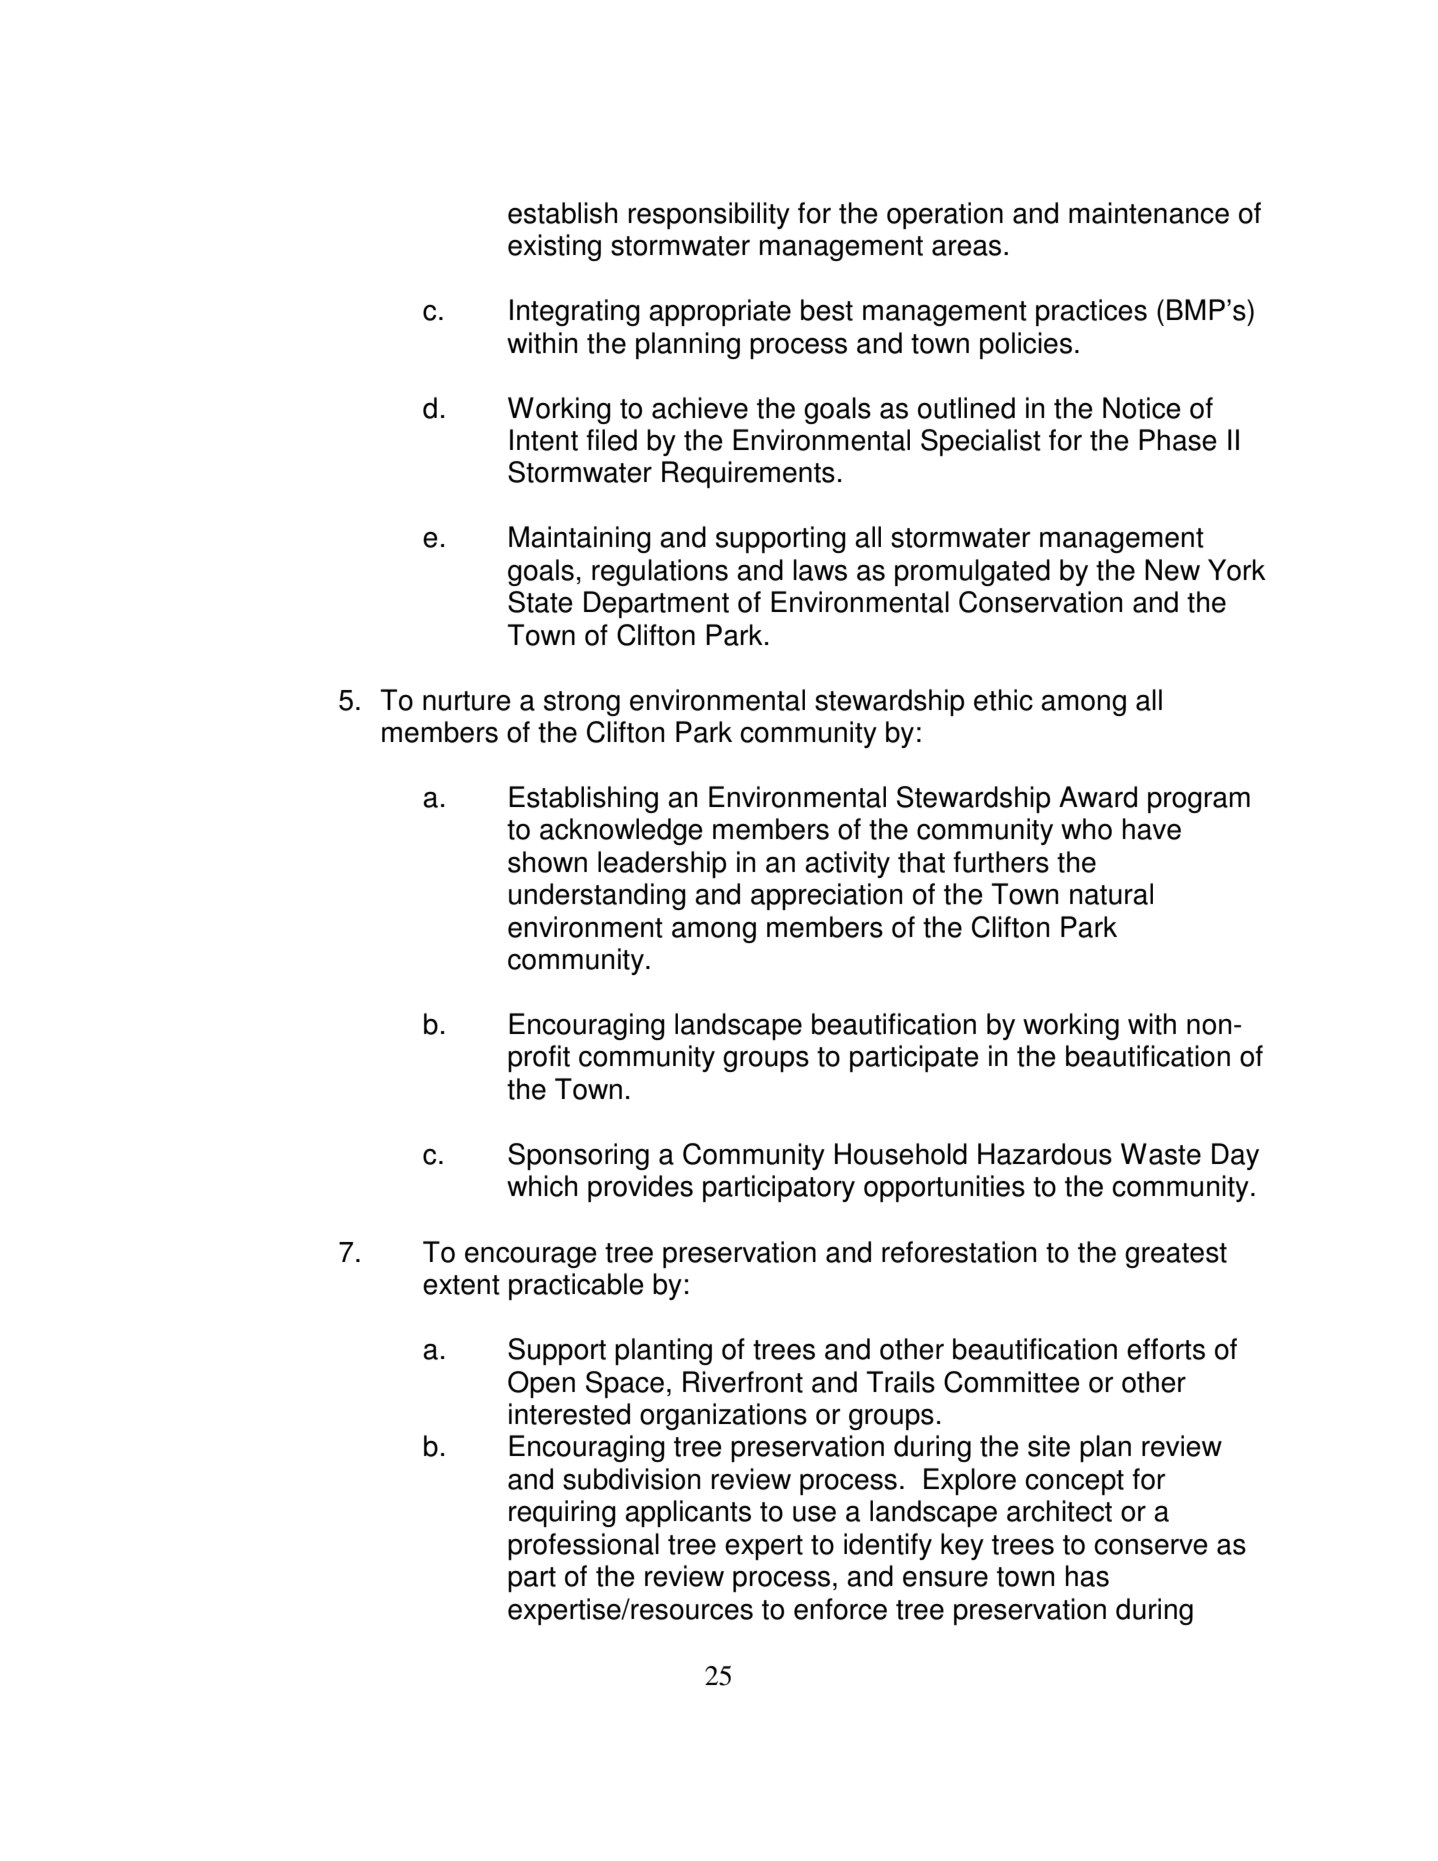 Image resolution: width=1438 pixels, height=1861 pixels. Describe the element at coordinates (578, 1156) in the screenshot. I see `Sponsoring` at that location.
